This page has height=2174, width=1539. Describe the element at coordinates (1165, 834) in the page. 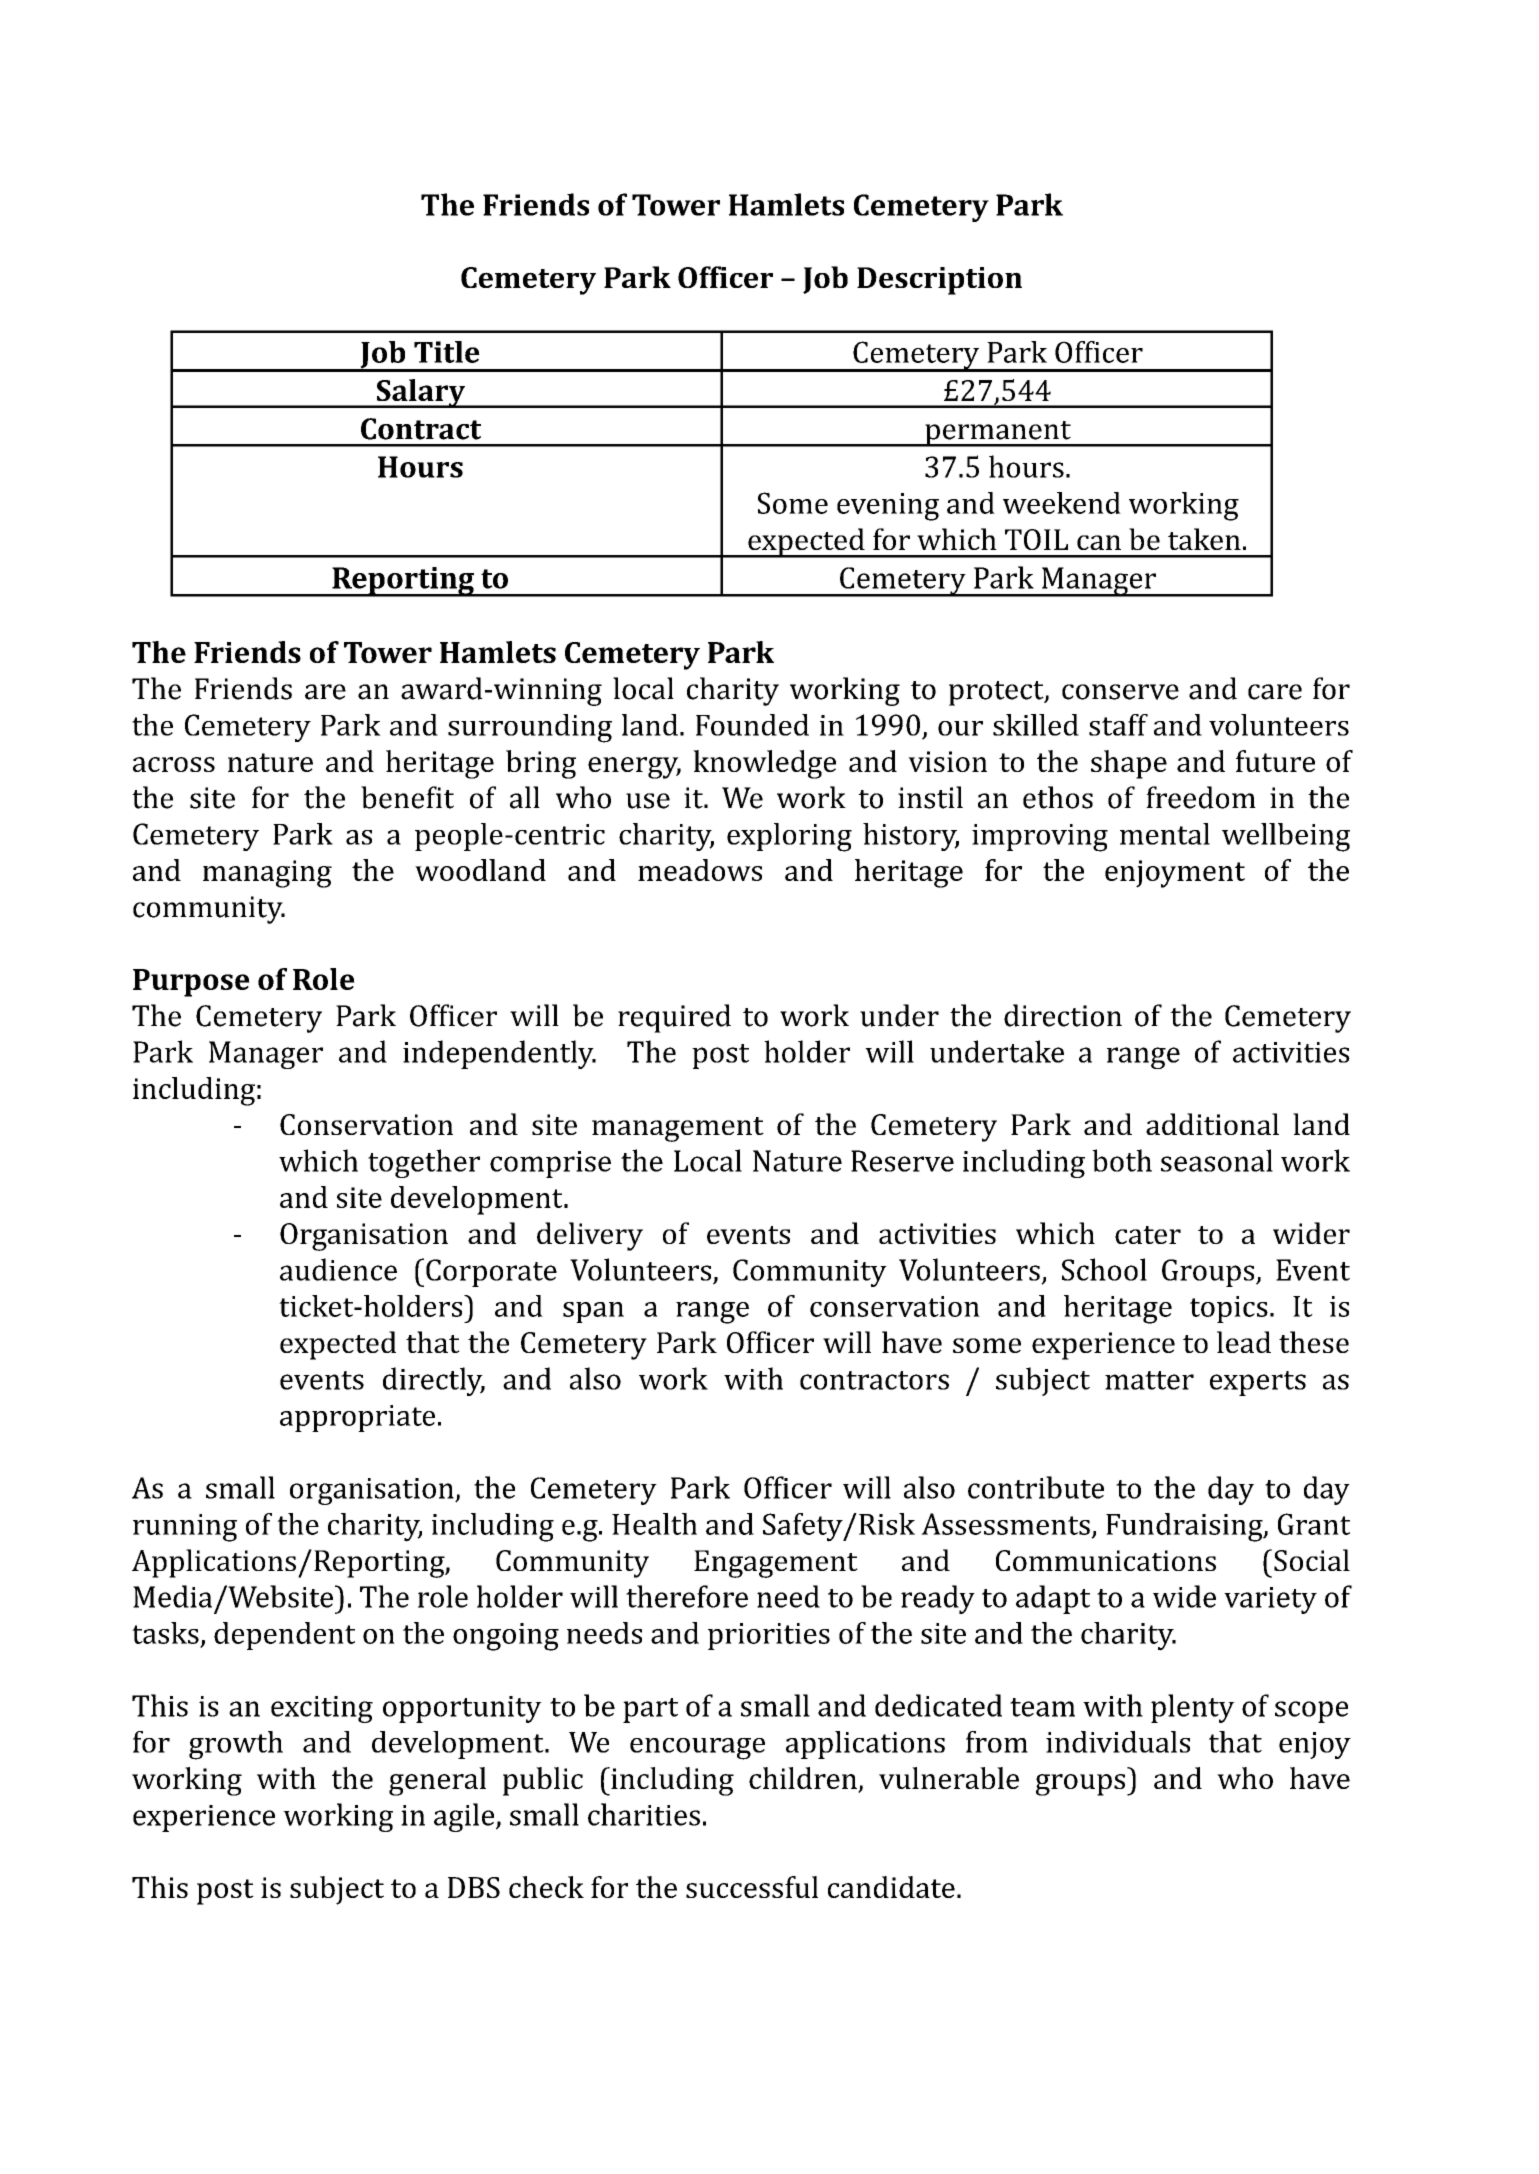

I see `mental` at that location.
